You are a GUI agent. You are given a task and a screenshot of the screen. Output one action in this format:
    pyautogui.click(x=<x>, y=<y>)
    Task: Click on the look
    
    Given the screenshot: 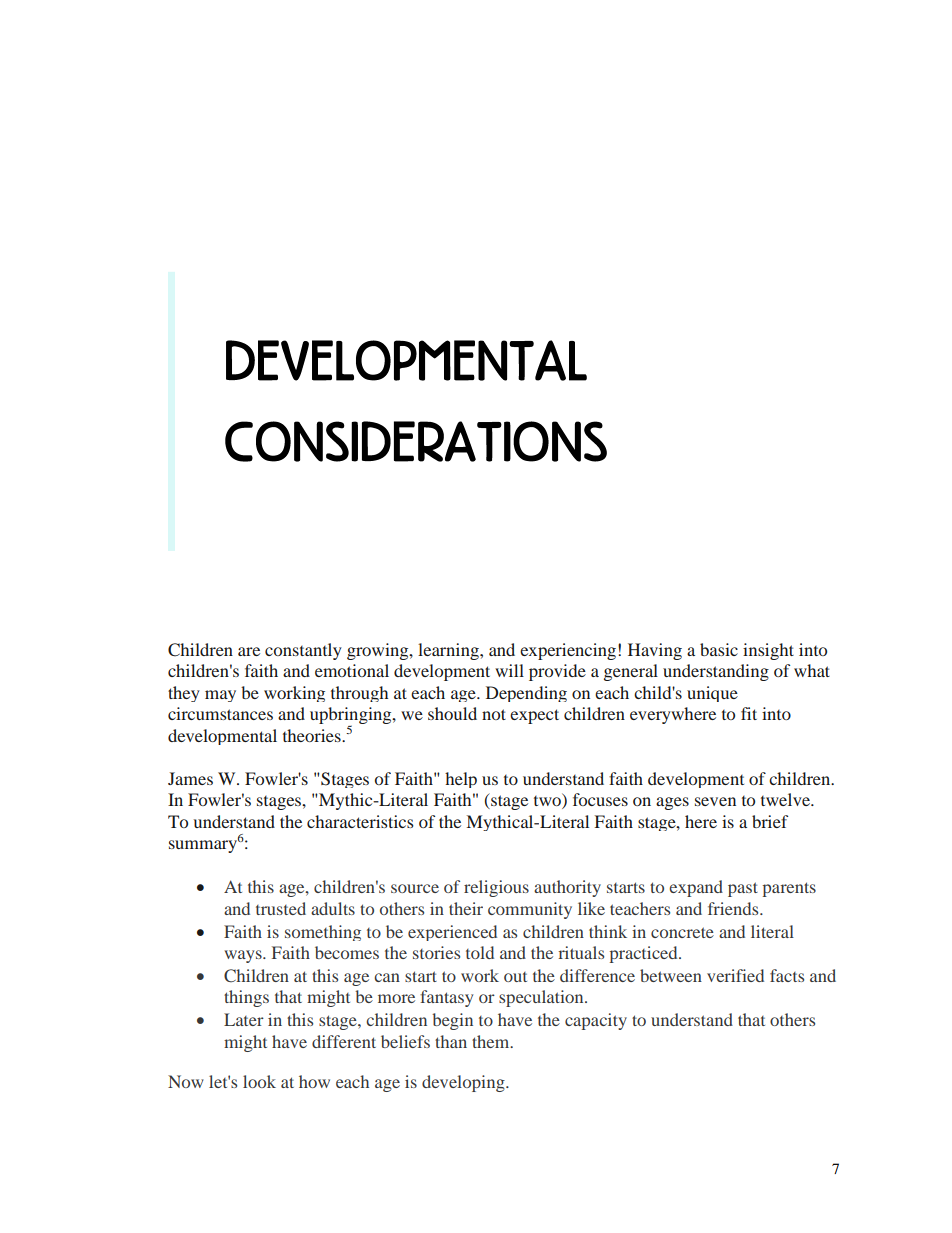 What is the action you would take?
    pyautogui.click(x=259, y=1081)
